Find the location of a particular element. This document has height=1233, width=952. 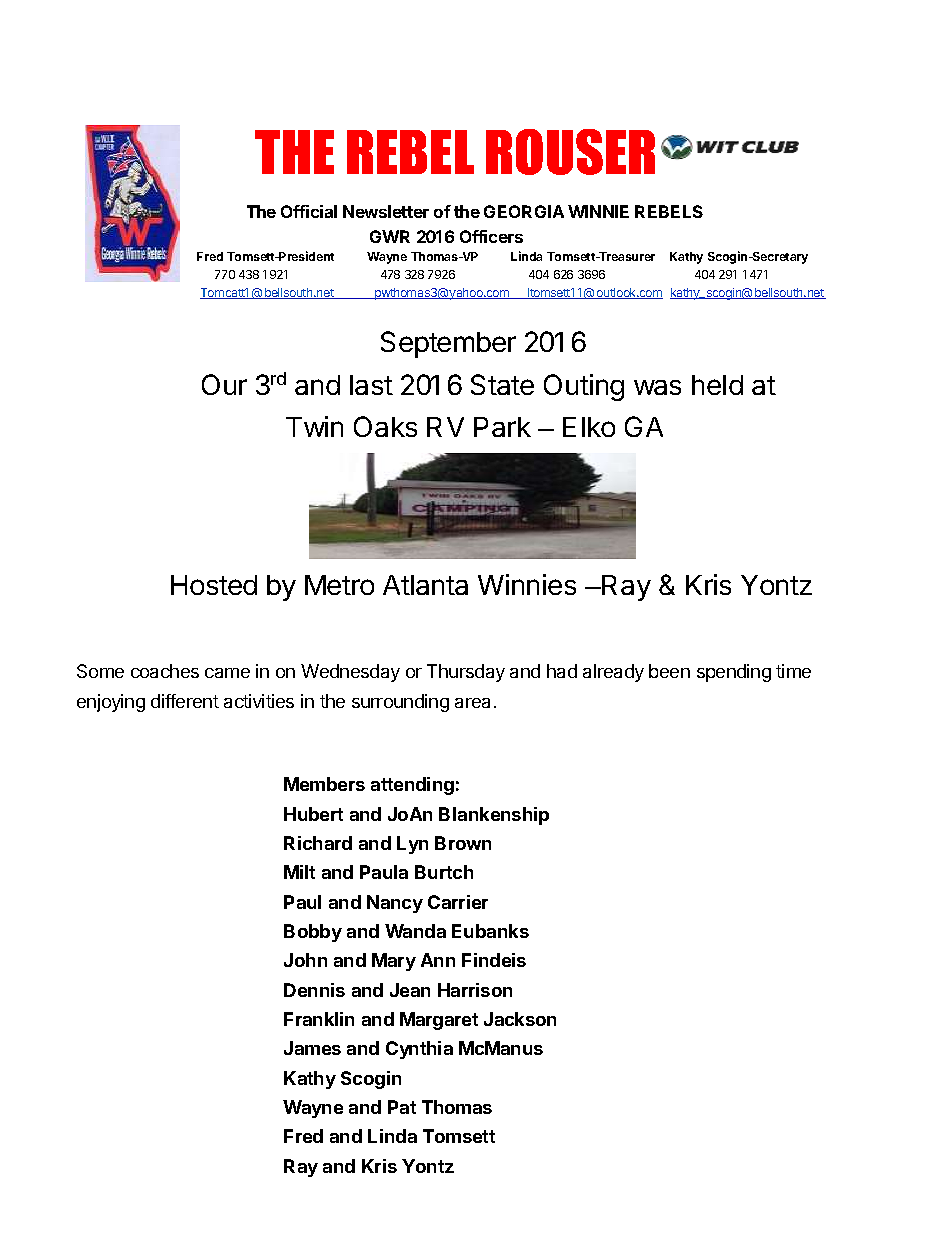

James is located at coordinates (312, 1048).
